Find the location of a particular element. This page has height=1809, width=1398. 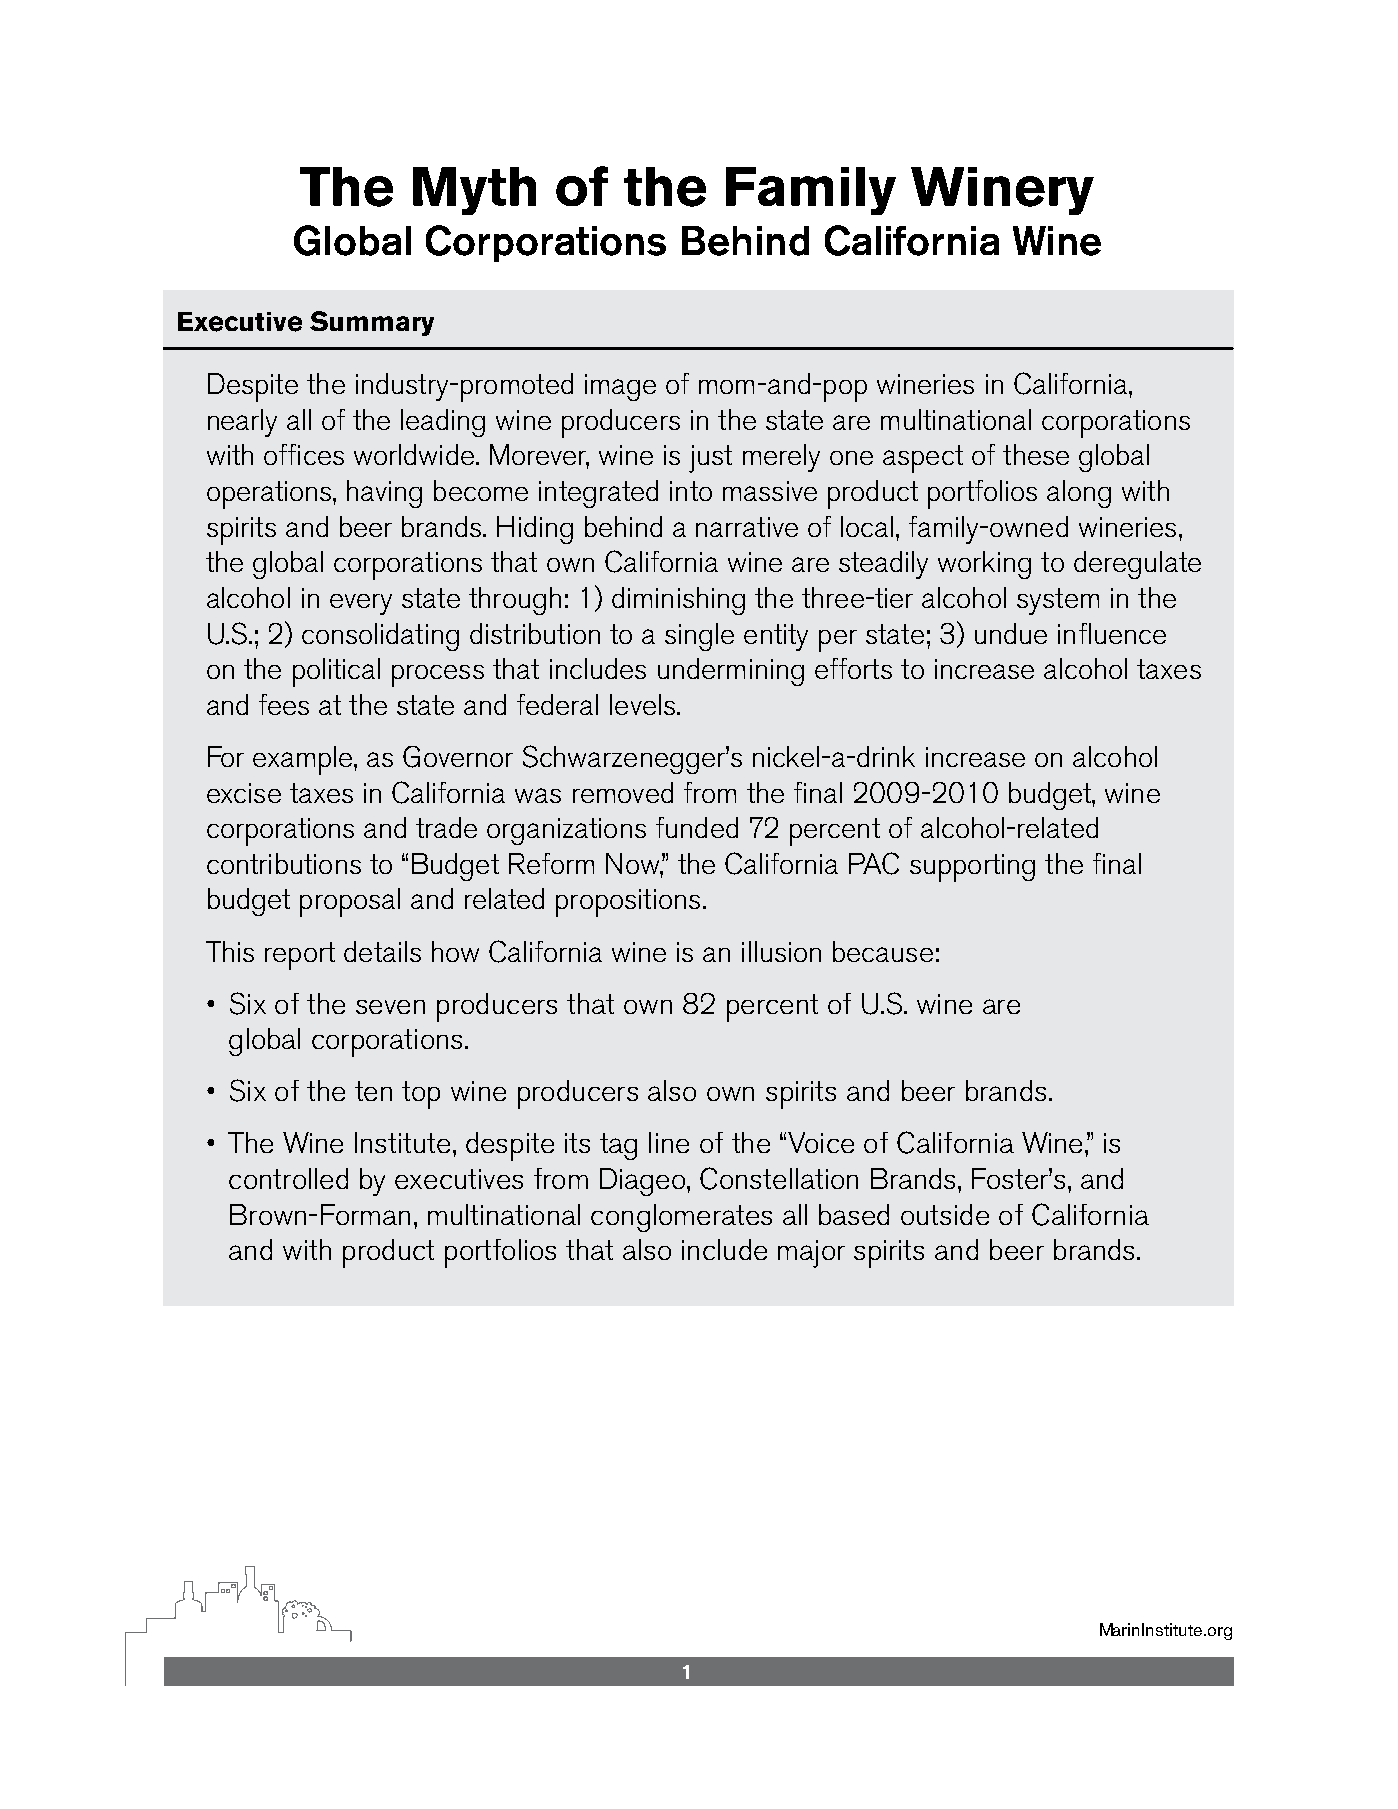

controlled is located at coordinates (288, 1178).
